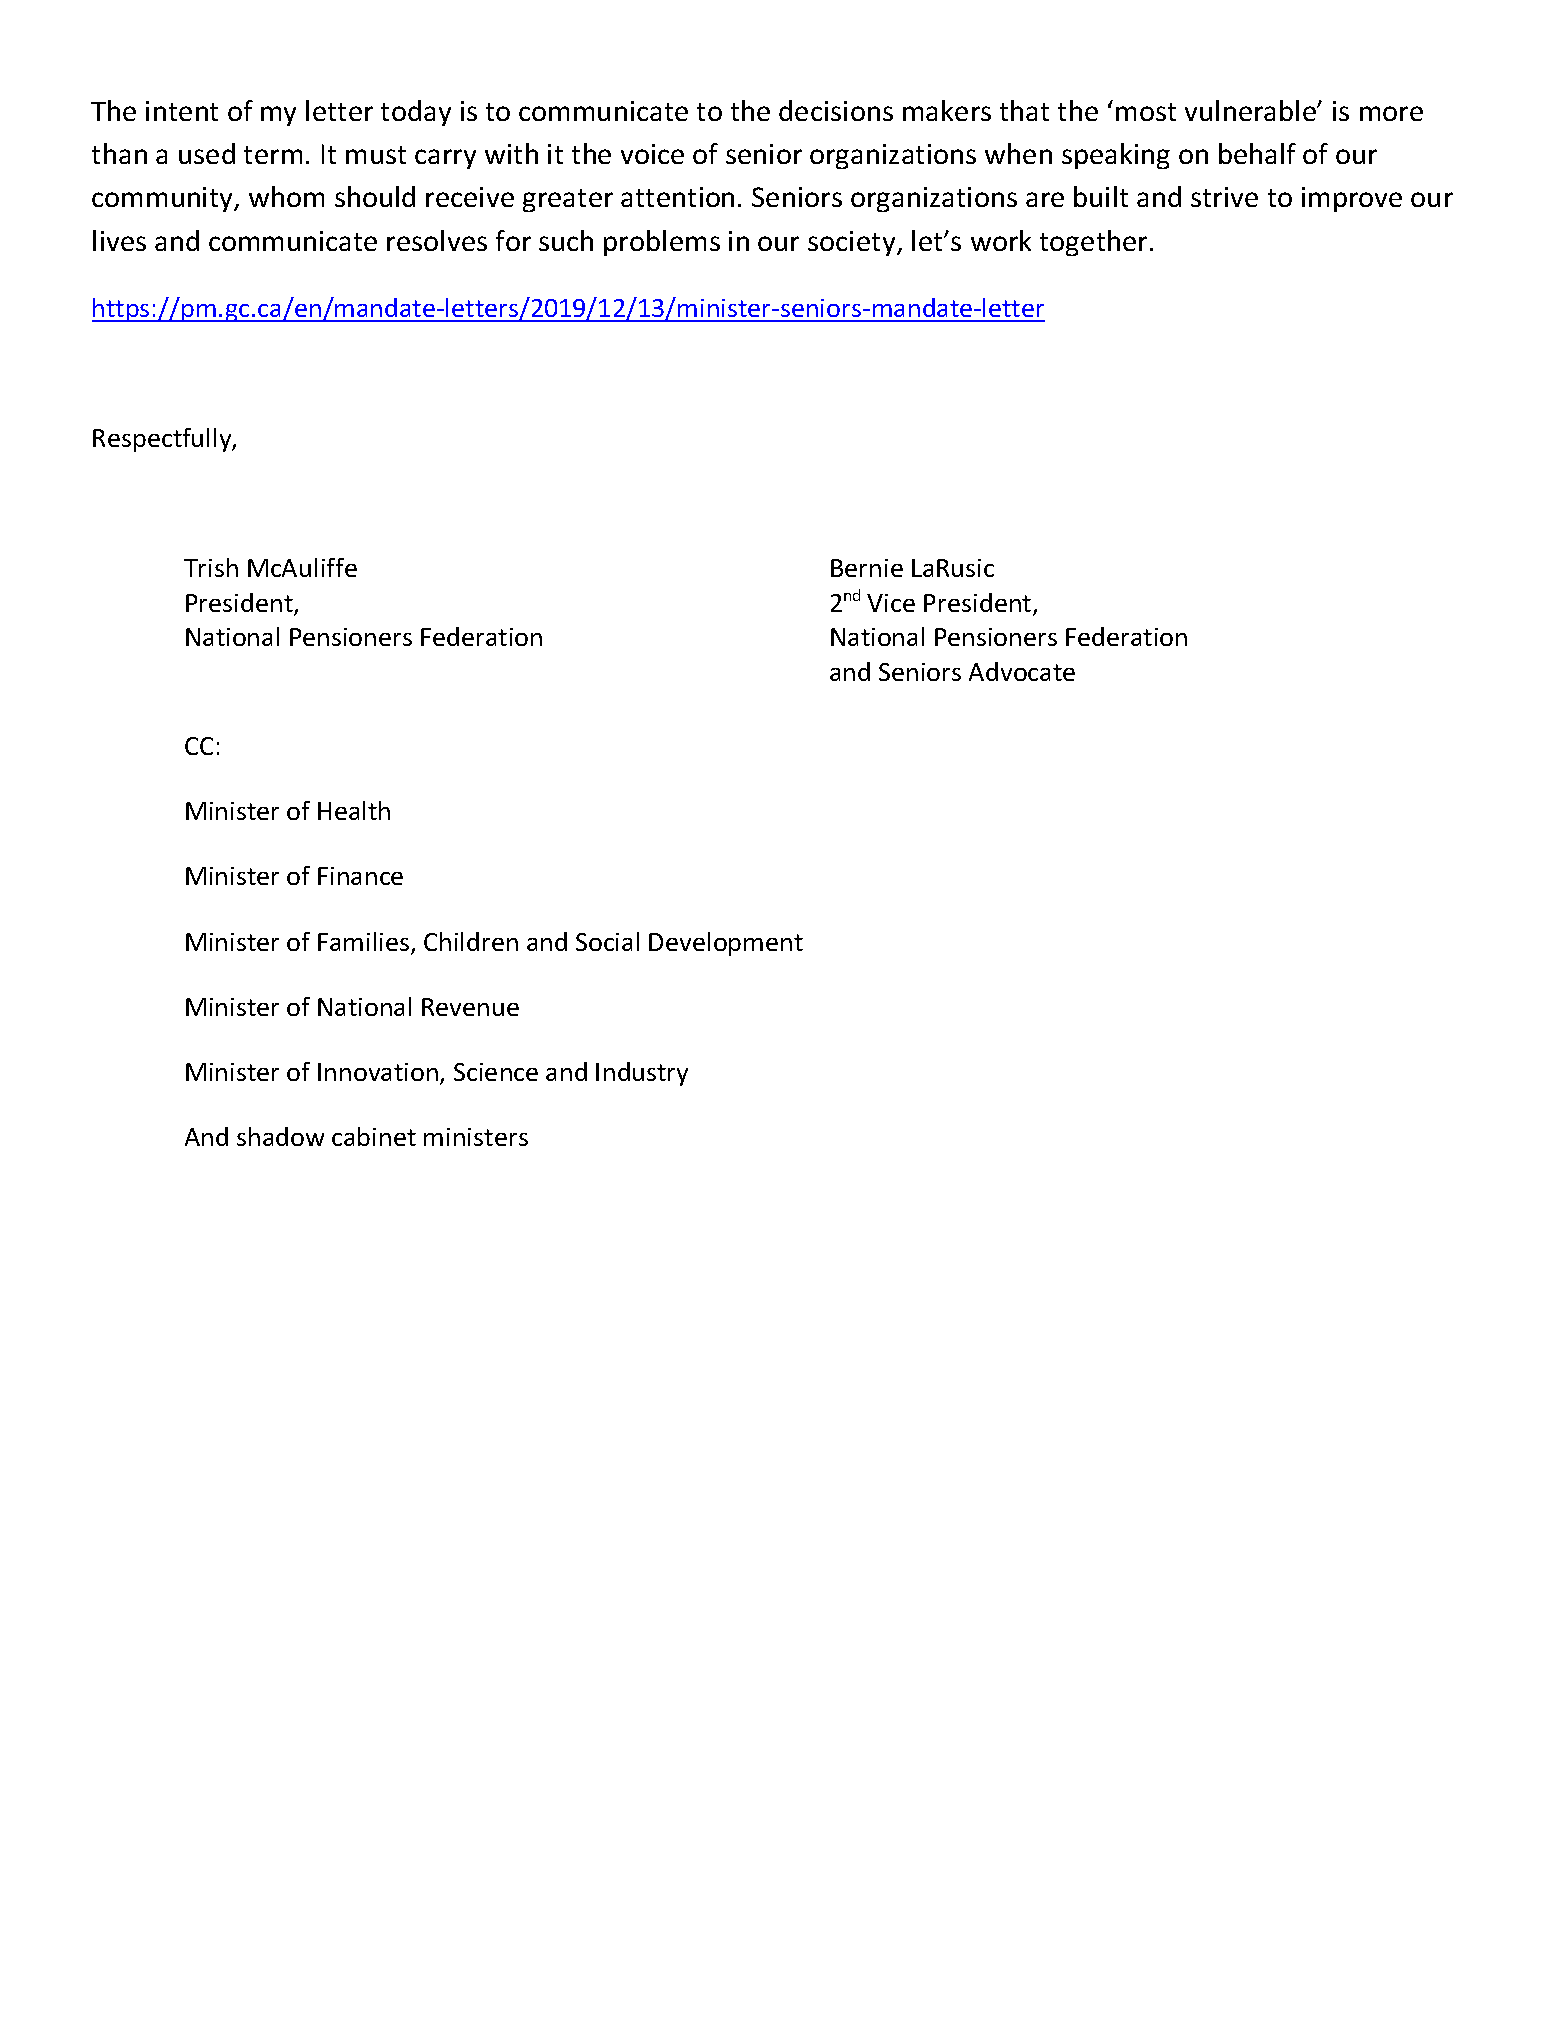  Describe the element at coordinates (280, 1136) in the page. I see `shadow` at that location.
